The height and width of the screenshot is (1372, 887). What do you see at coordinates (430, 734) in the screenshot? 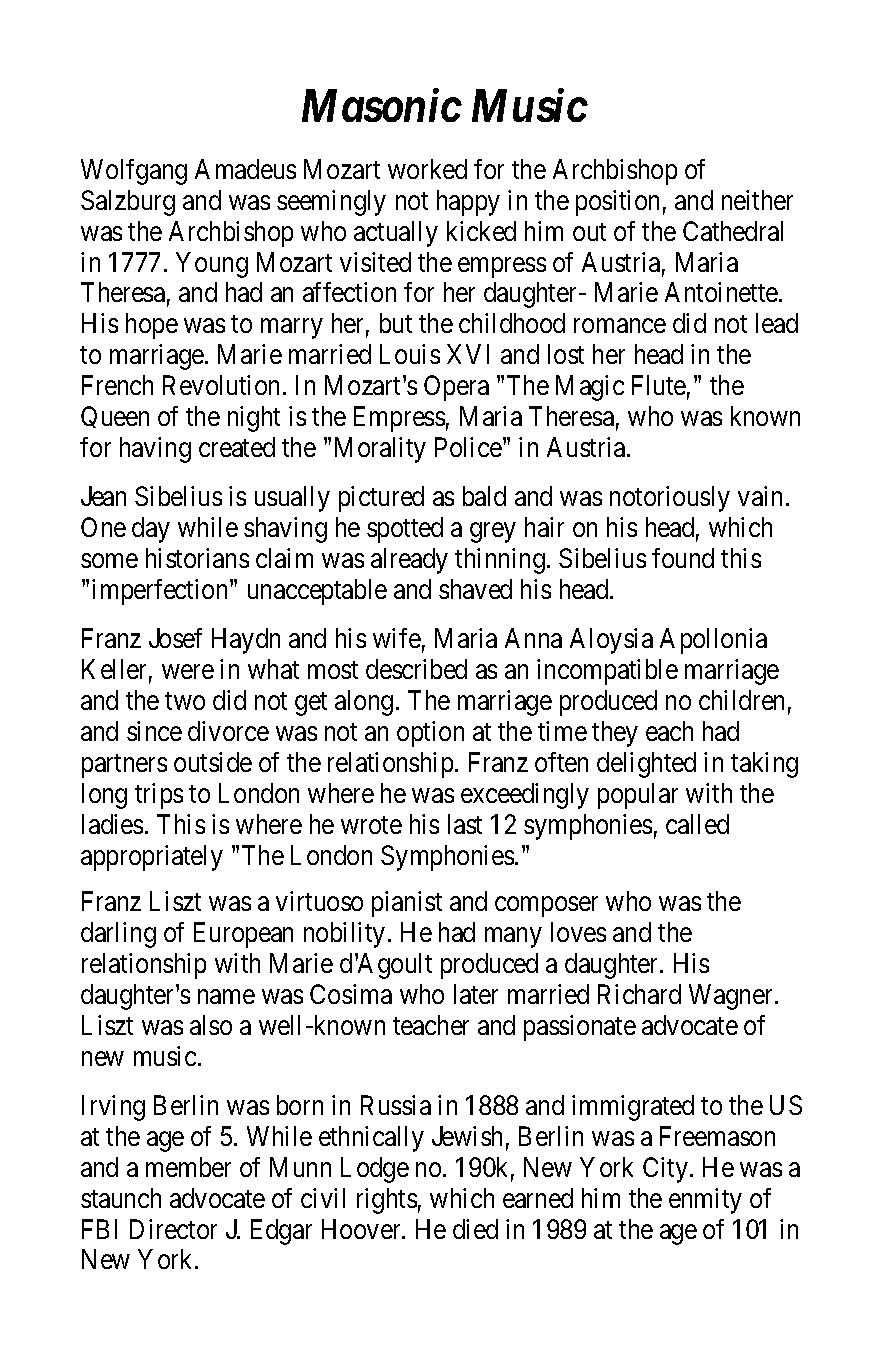
I see `option` at bounding box center [430, 734].
